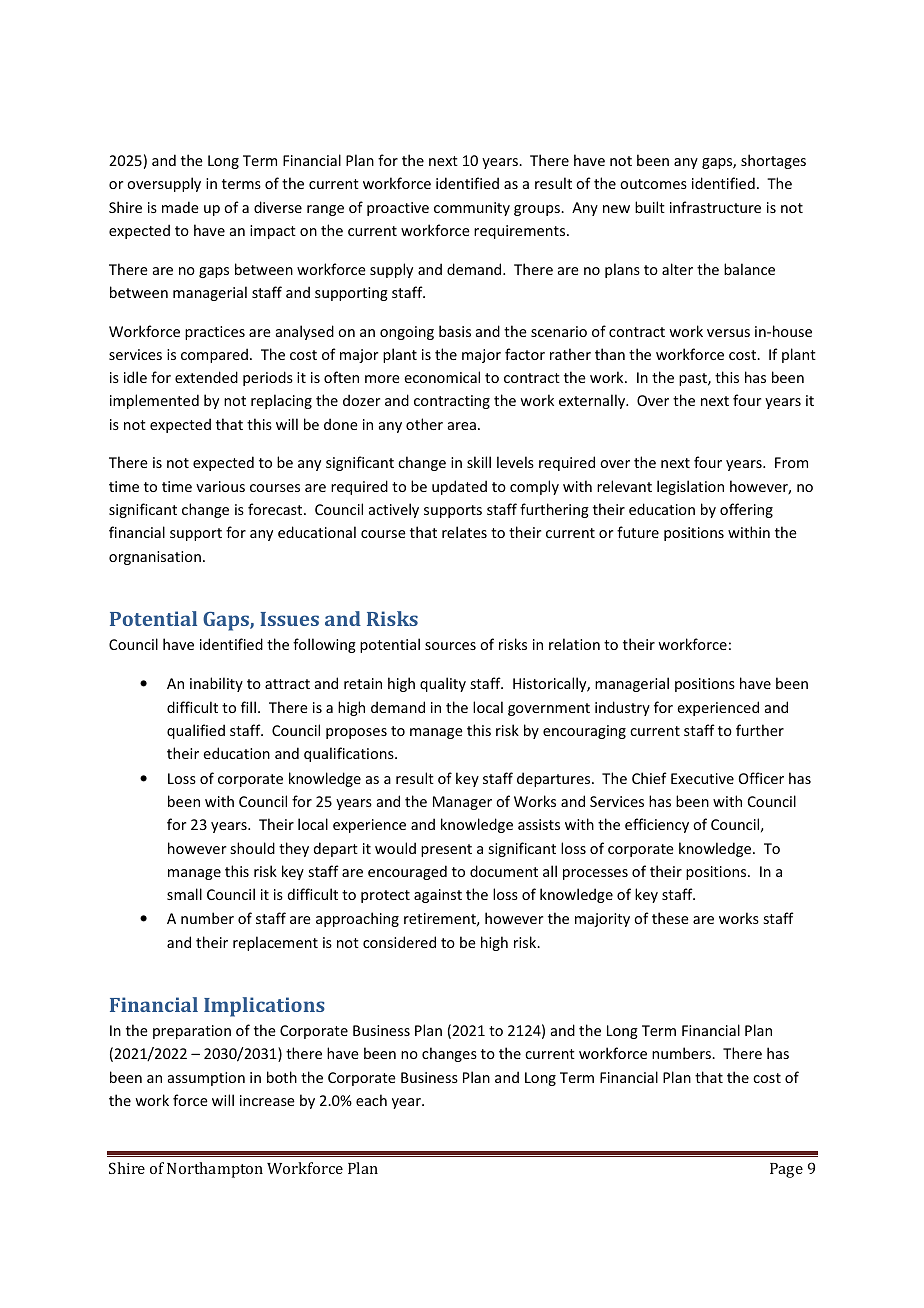  What do you see at coordinates (216, 684) in the page?
I see `inability` at bounding box center [216, 684].
